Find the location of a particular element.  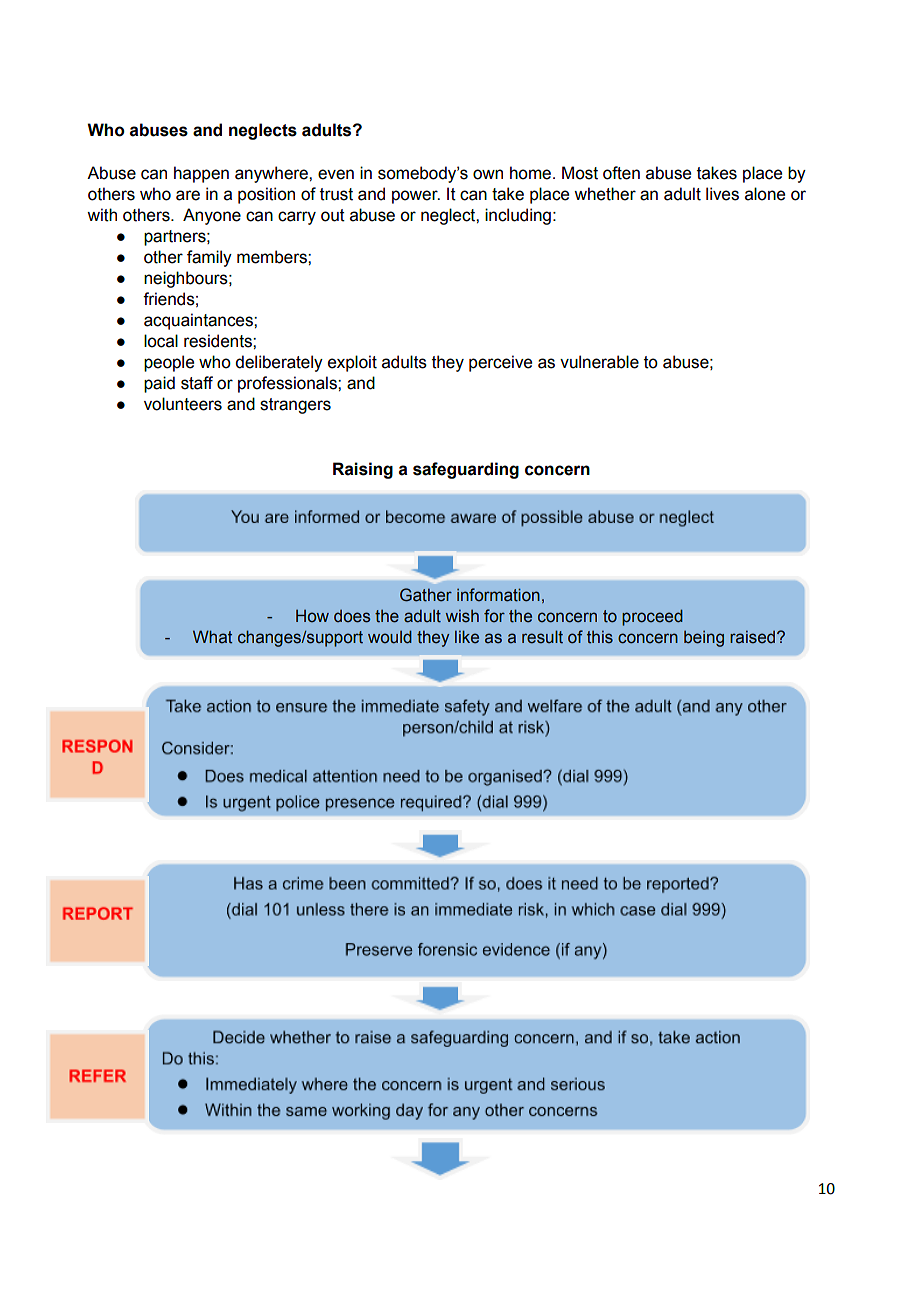

vulnerable is located at coordinates (599, 362).
